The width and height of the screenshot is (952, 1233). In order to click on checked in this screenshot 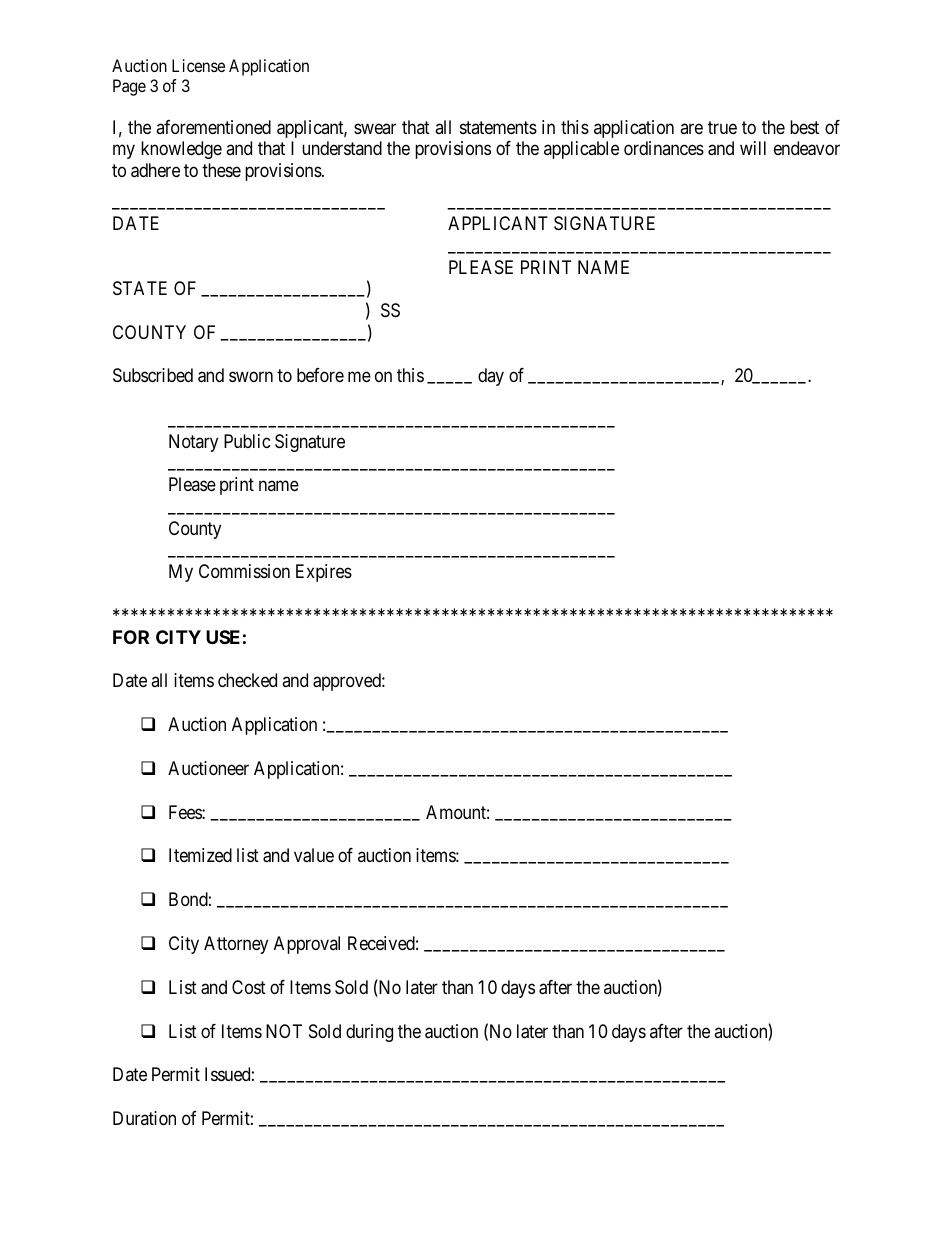, I will do `click(247, 680)`.
